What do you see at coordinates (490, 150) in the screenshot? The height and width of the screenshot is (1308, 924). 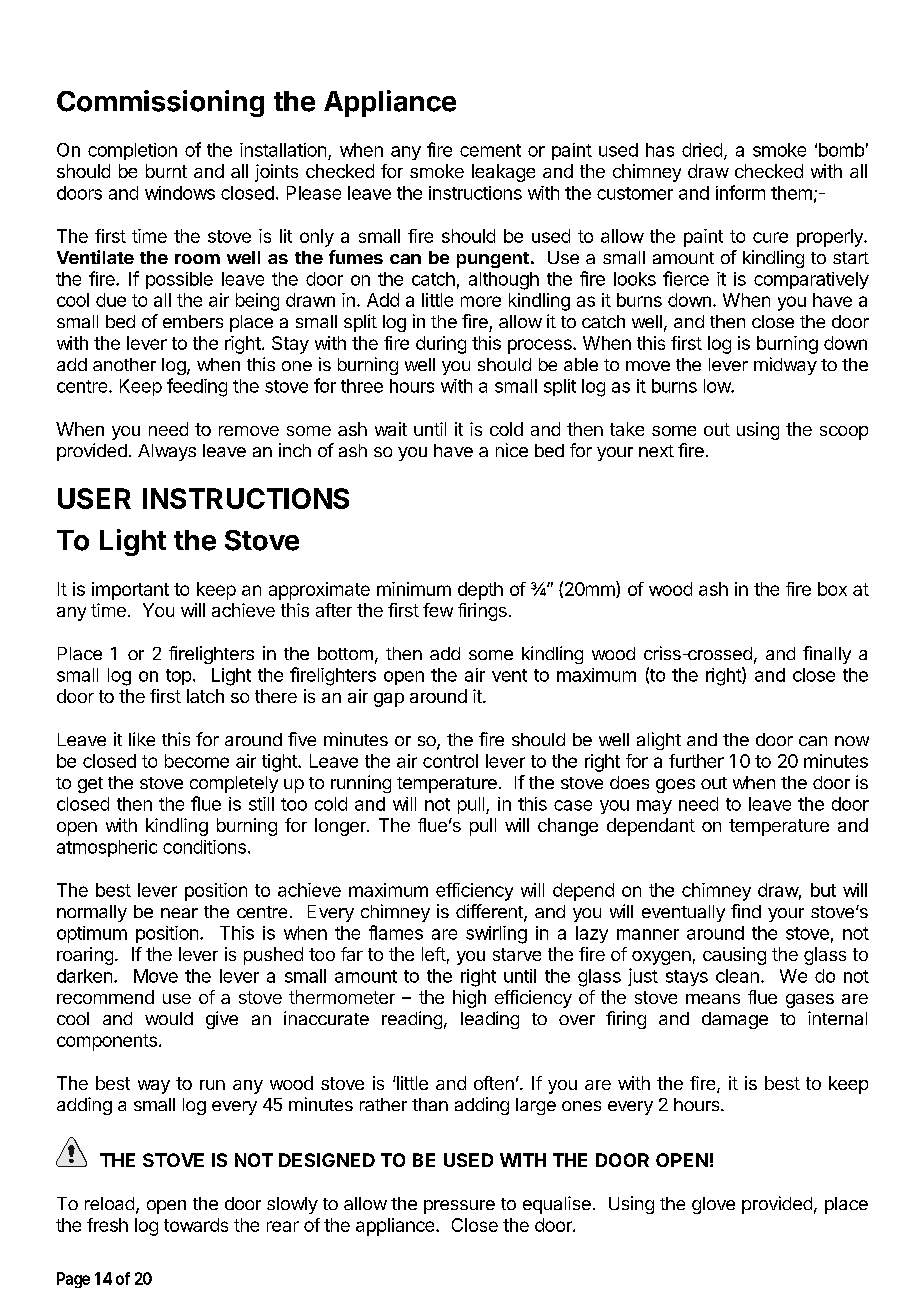 I see `cement` at bounding box center [490, 150].
